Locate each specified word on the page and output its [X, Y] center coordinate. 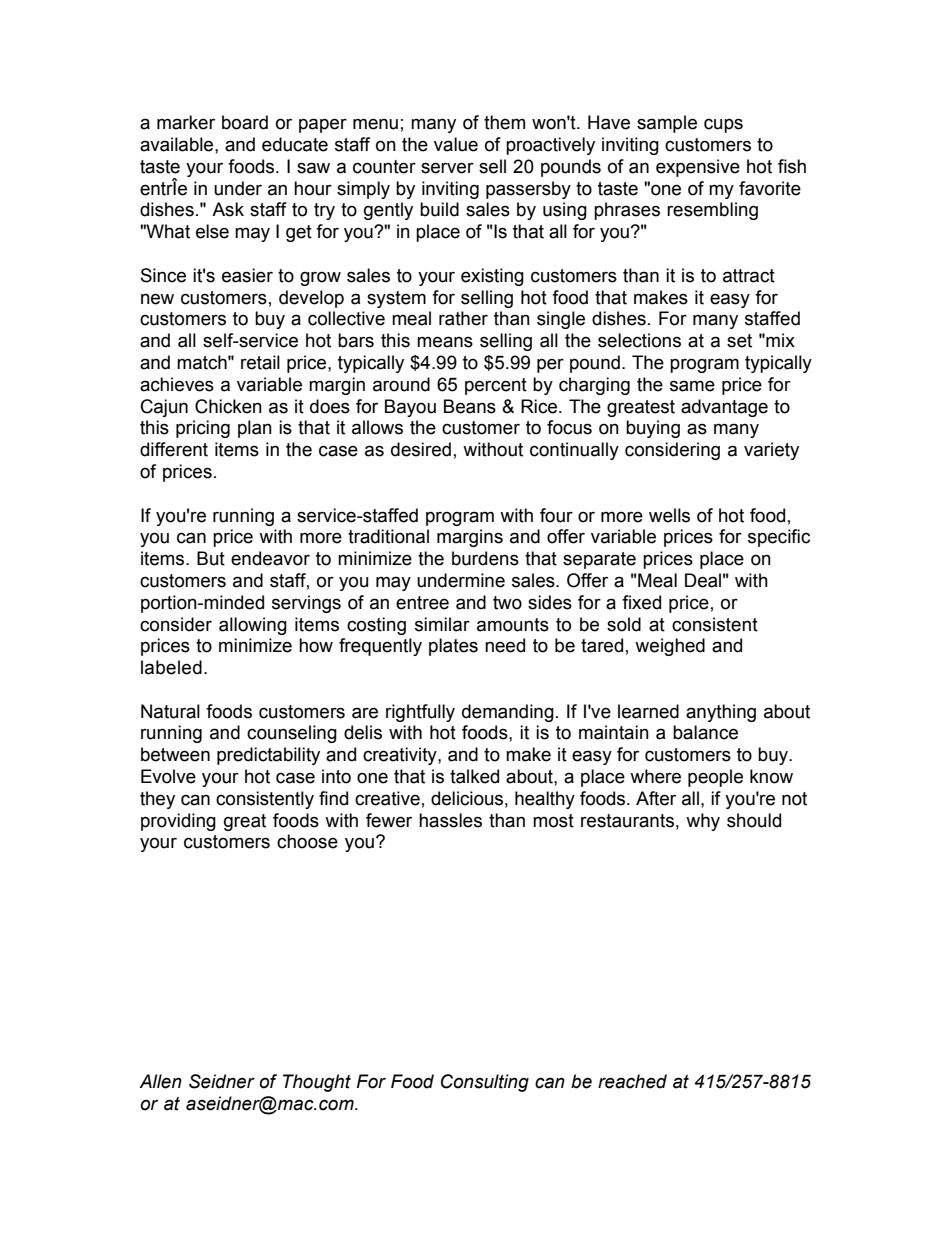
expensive [698, 168]
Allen [160, 1081]
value [456, 144]
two [507, 603]
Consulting [485, 1083]
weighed [670, 647]
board [245, 122]
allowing [253, 626]
